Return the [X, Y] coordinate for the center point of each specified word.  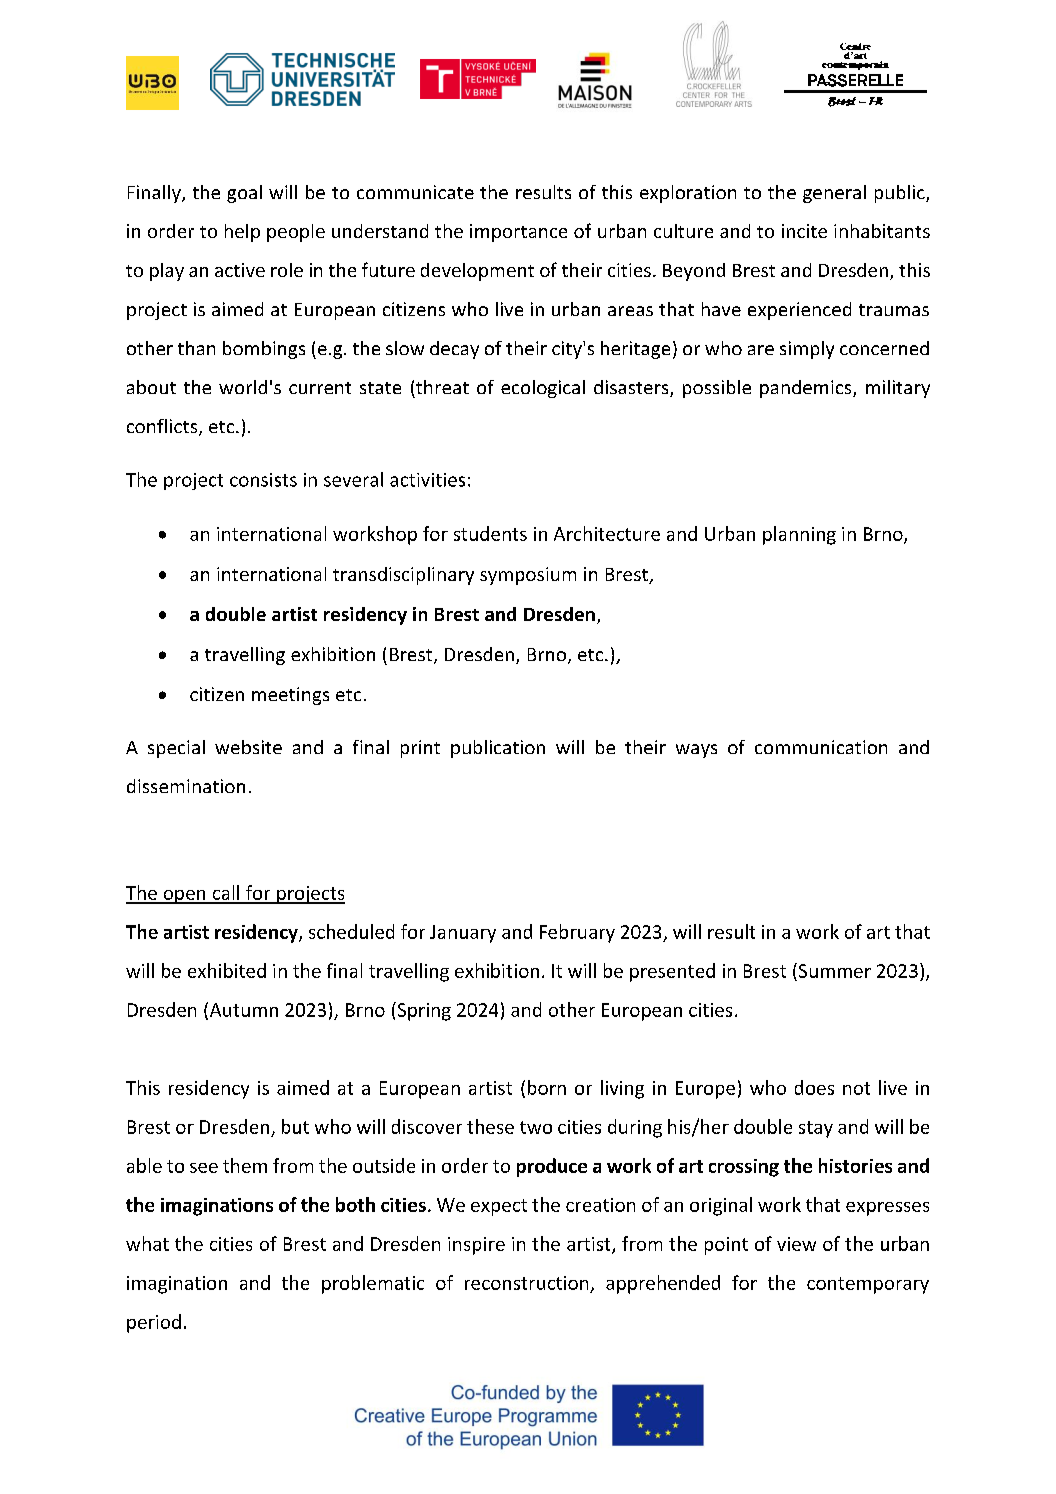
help [242, 233]
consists [263, 480]
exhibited [227, 970]
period [154, 1323]
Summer [833, 970]
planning [799, 535]
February [577, 933]
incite [804, 231]
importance [518, 233]
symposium [528, 576]
